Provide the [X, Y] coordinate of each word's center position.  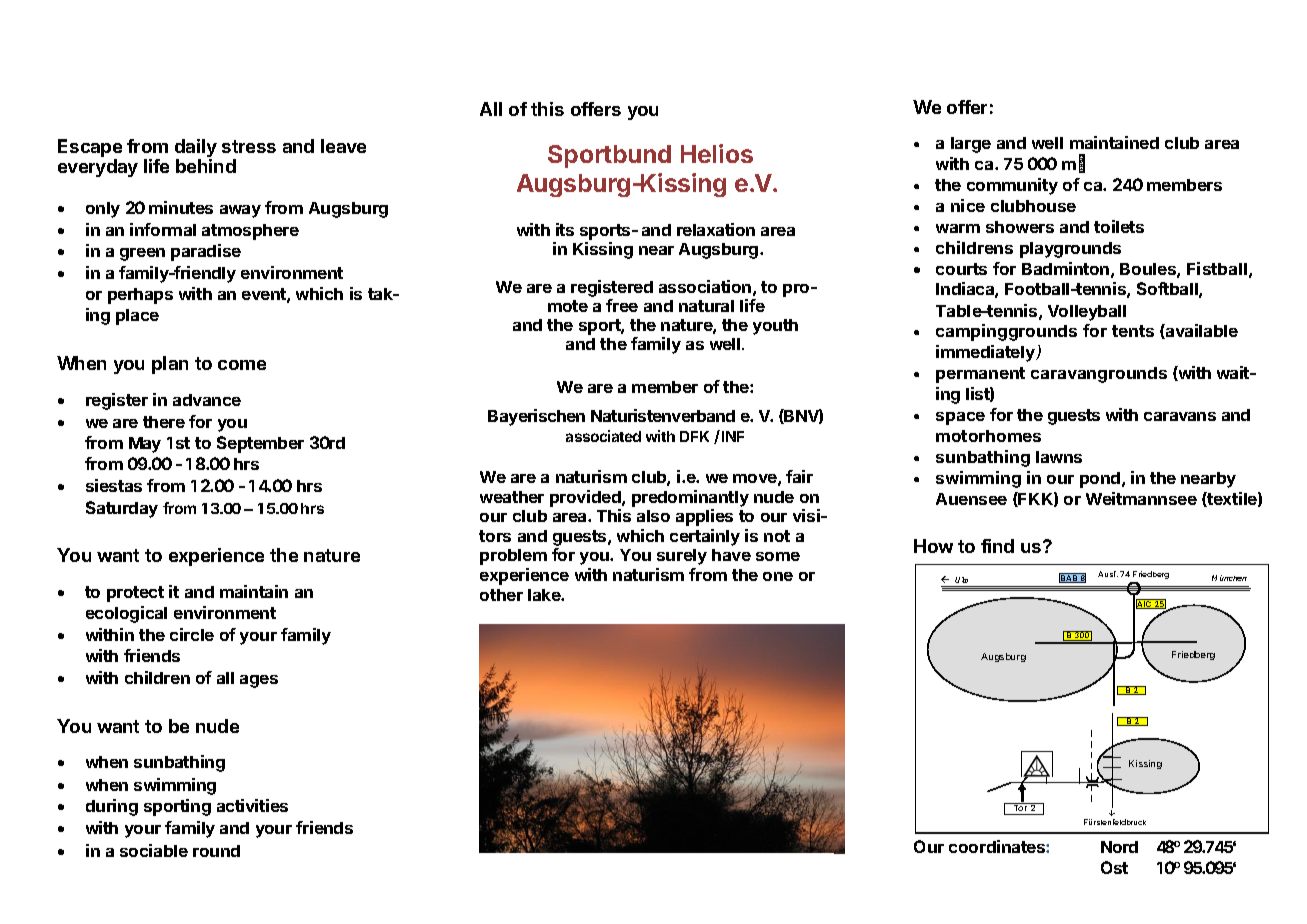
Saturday [122, 509]
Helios [717, 153]
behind [206, 166]
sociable [154, 850]
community [1012, 186]
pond [1101, 480]
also [653, 516]
